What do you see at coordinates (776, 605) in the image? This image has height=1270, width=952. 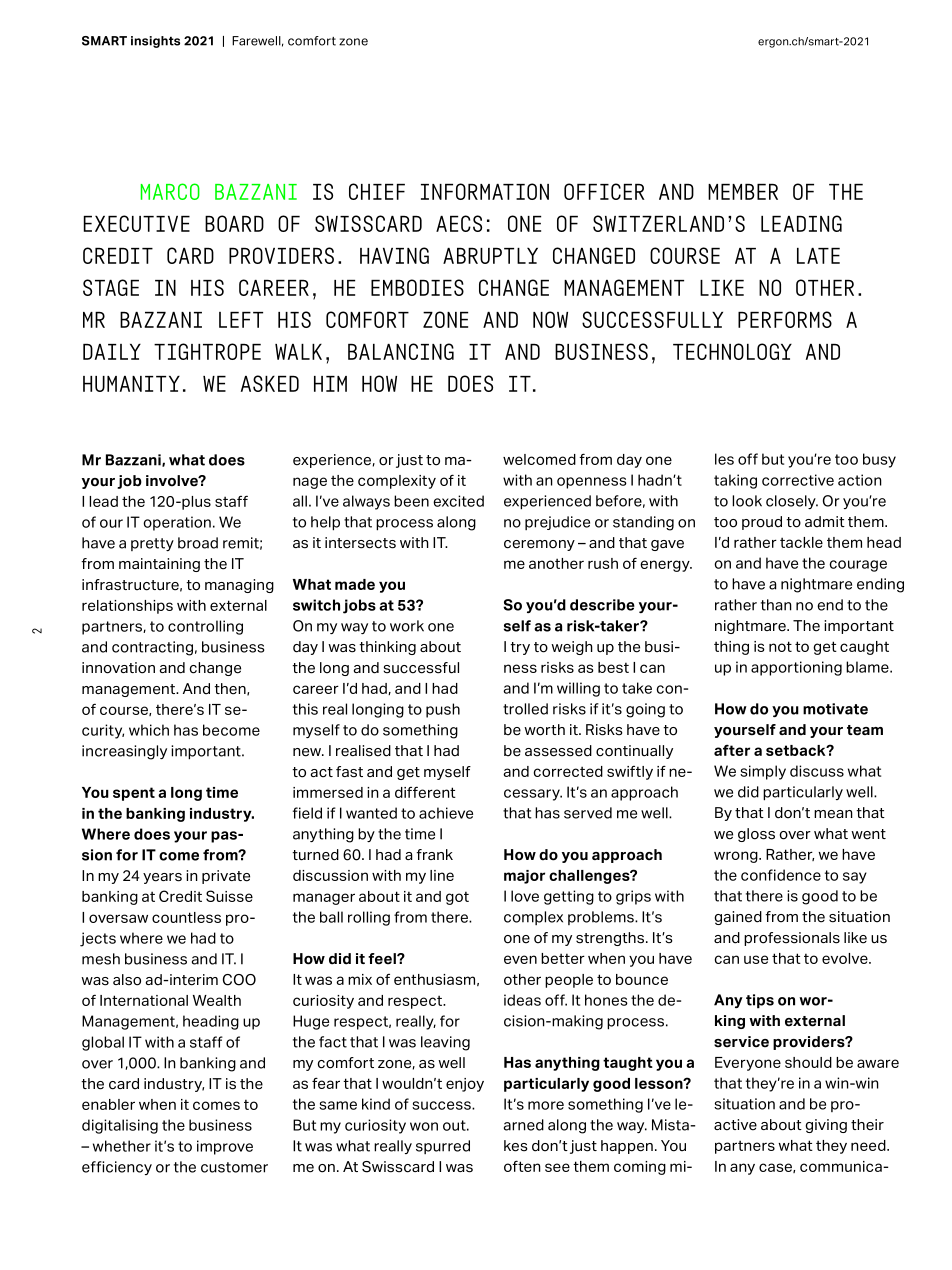 I see `than` at bounding box center [776, 605].
